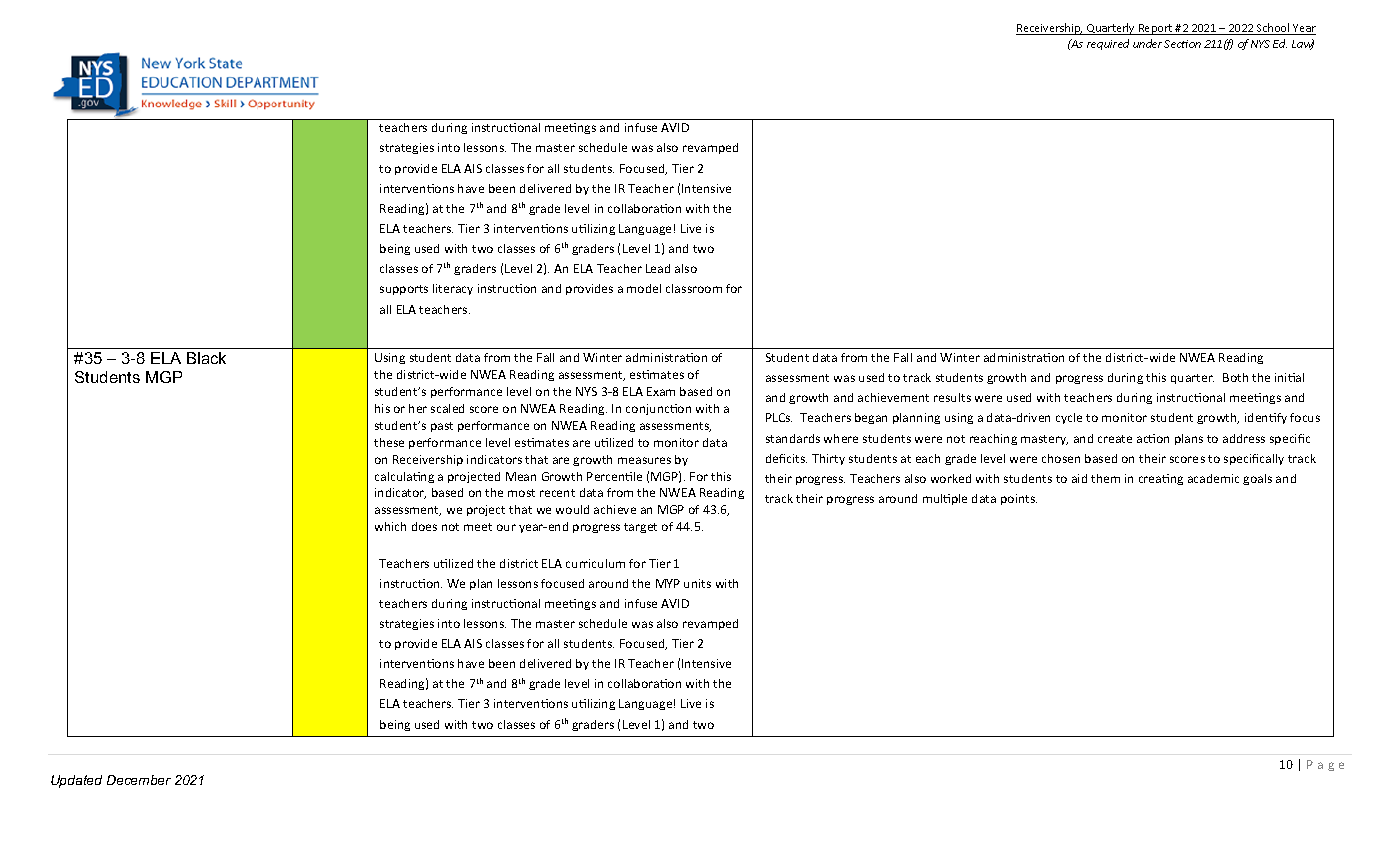 The image size is (1400, 850). Describe the element at coordinates (697, 583) in the page. I see `units` at that location.
